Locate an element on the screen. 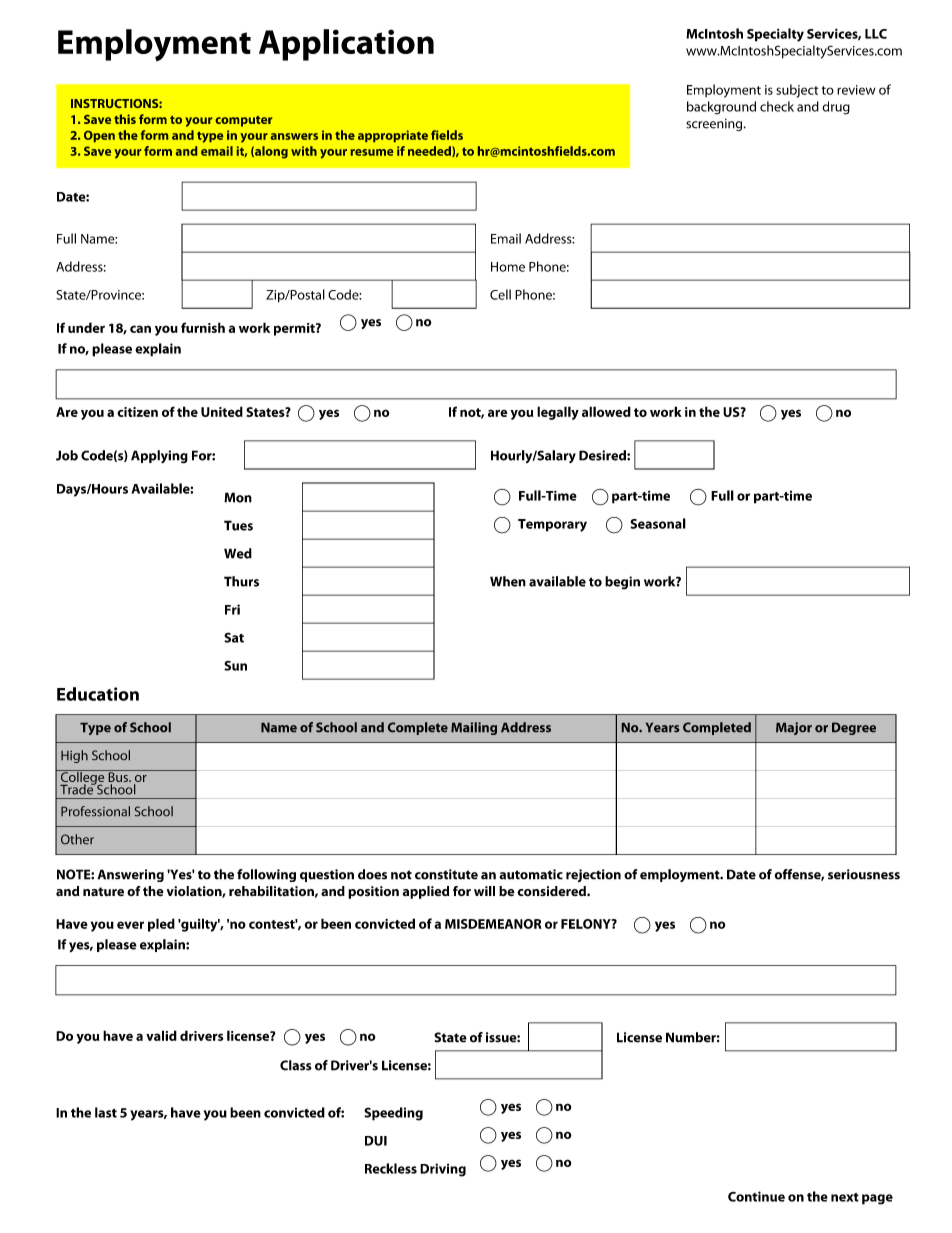 This screenshot has width=952, height=1233. Seasonal is located at coordinates (658, 523).
